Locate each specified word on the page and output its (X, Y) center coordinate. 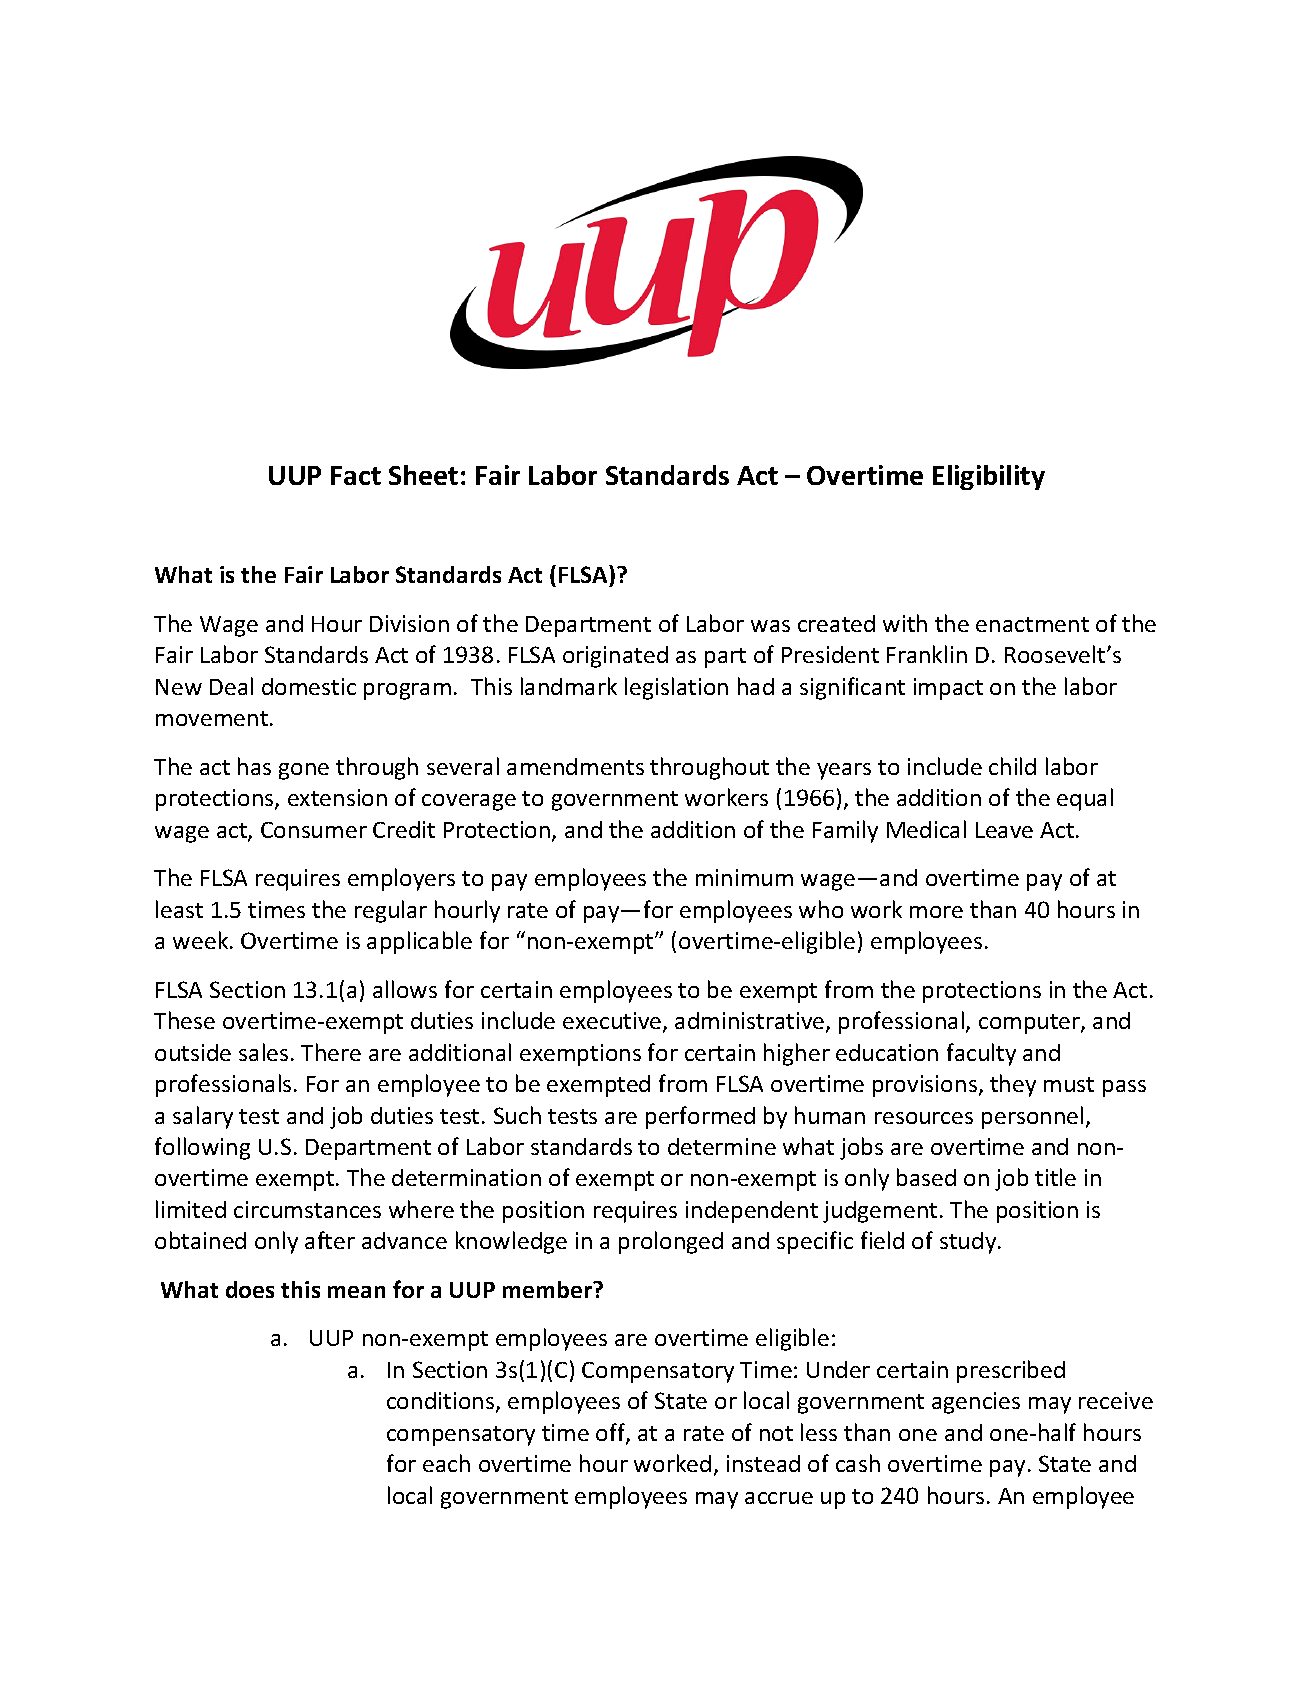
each (446, 1463)
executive (613, 1022)
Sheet (423, 475)
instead (763, 1463)
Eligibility (989, 477)
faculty (981, 1054)
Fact (356, 475)
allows (405, 989)
